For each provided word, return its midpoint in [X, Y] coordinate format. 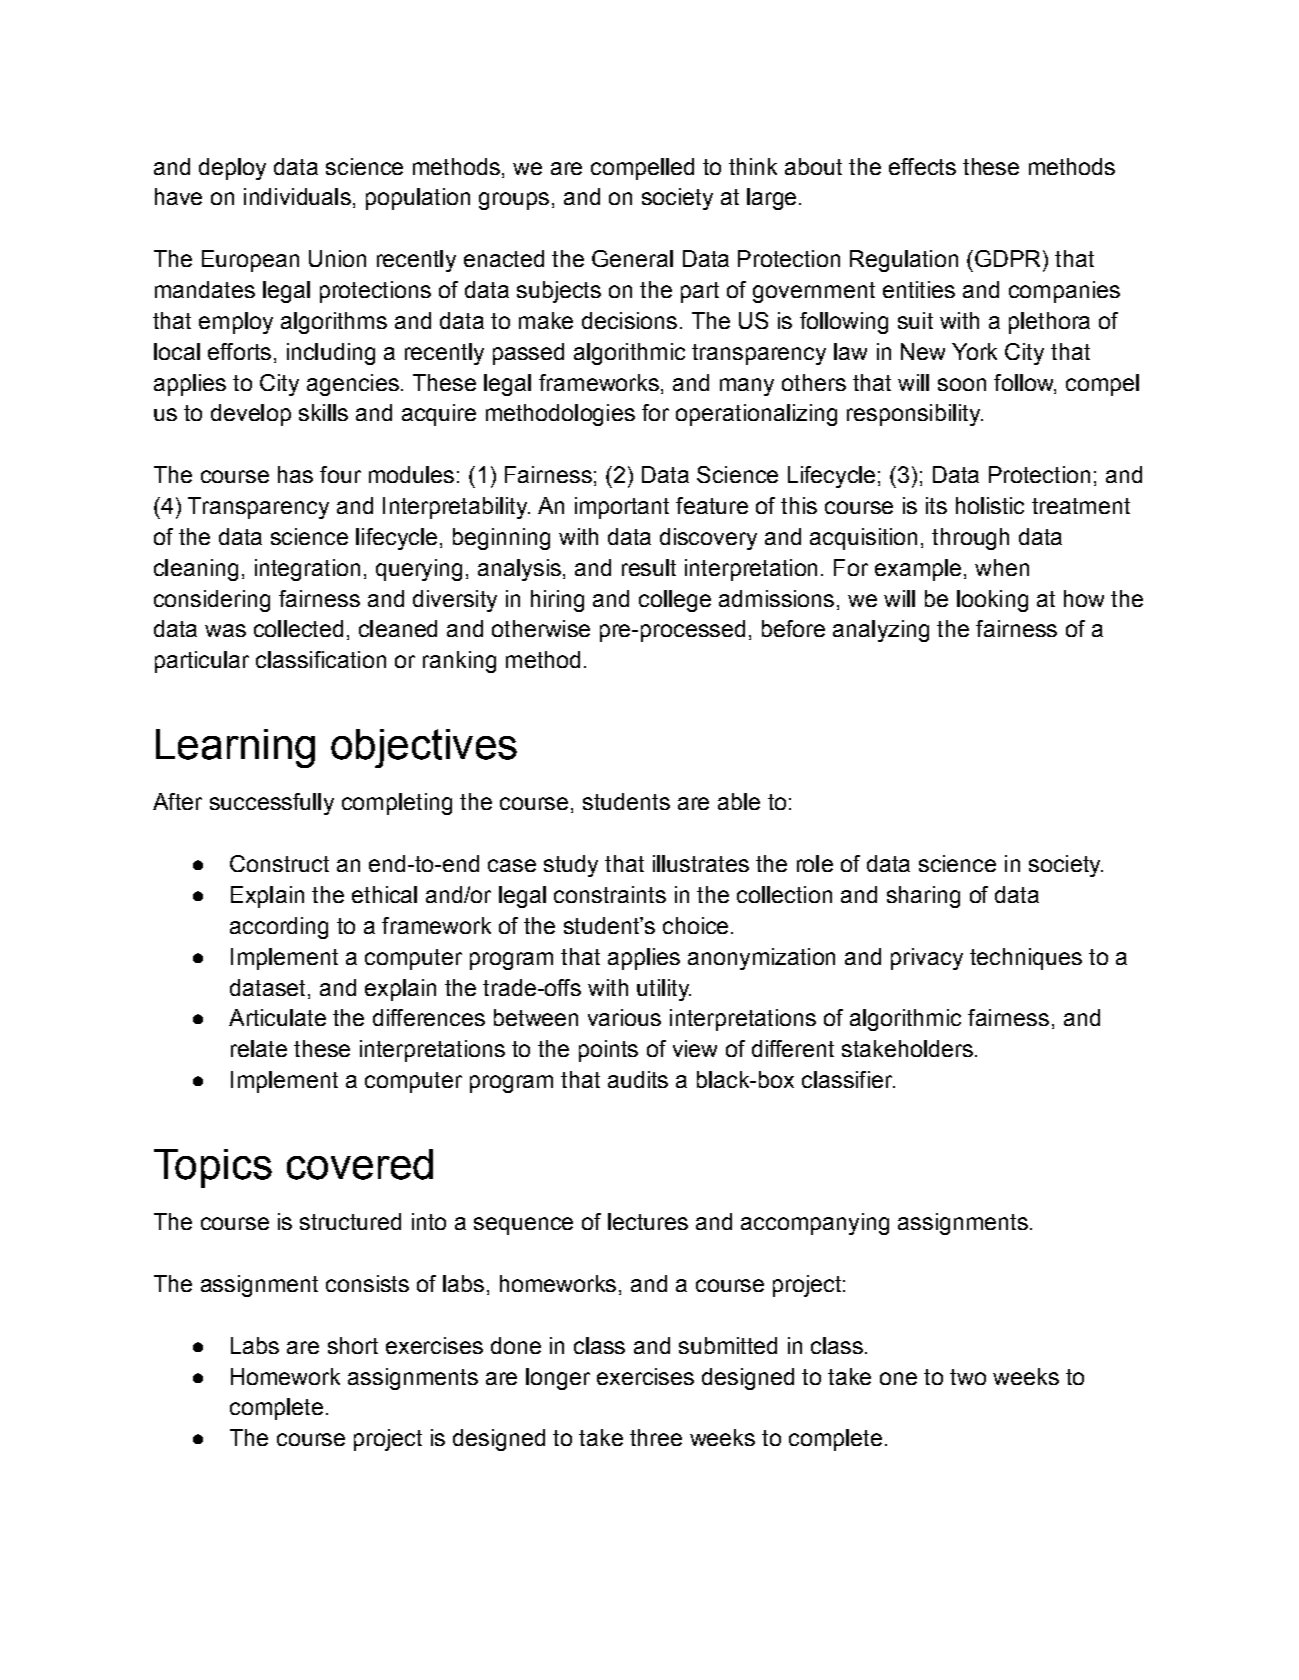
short [353, 1345]
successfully [272, 804]
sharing [923, 897]
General [632, 258]
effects [922, 166]
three [656, 1437]
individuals [297, 196]
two [968, 1377]
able [739, 801]
